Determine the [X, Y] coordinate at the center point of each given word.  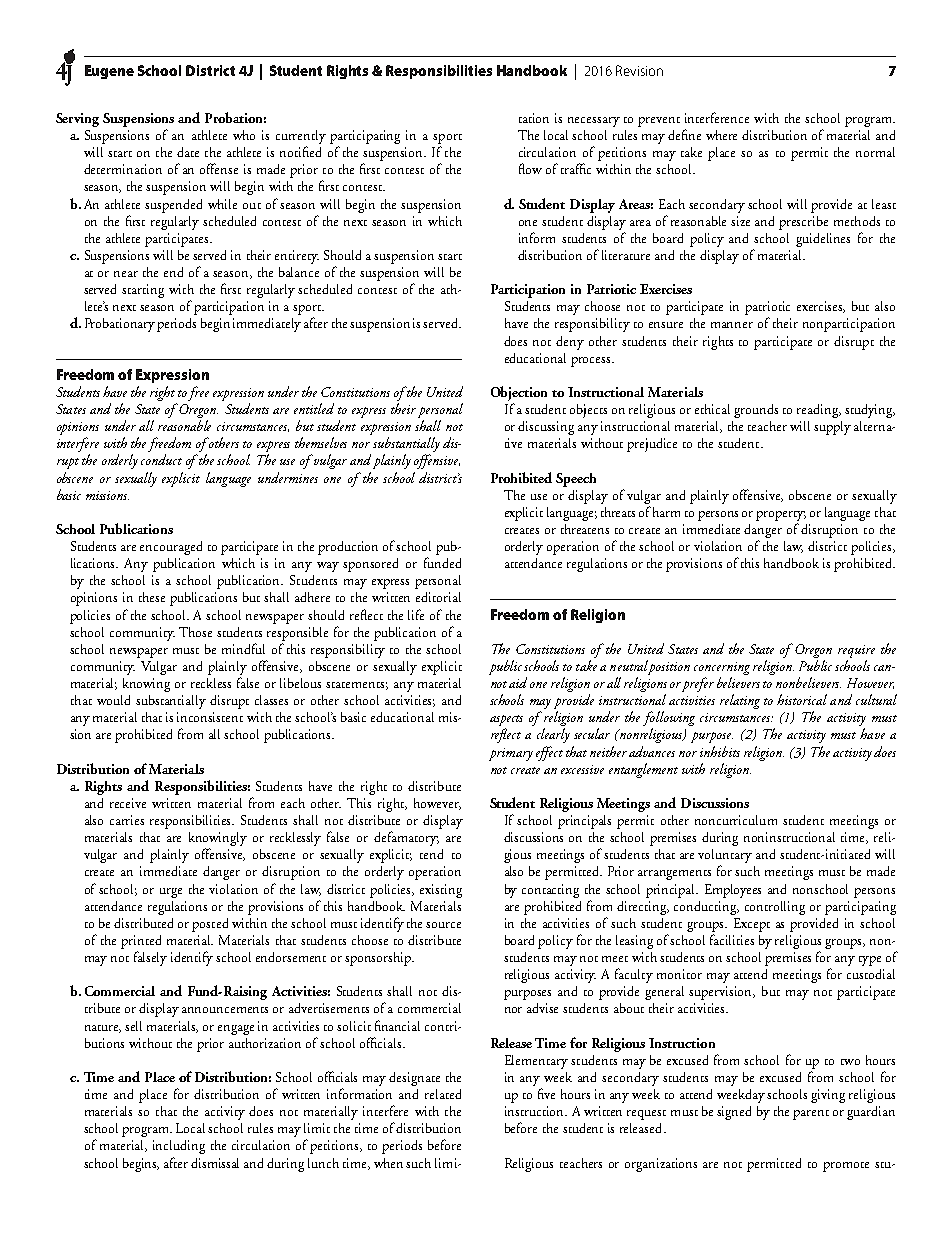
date [188, 152]
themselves [321, 442]
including [179, 1147]
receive [128, 803]
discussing [546, 428]
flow [530, 168]
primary [511, 754]
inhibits [720, 751]
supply [832, 428]
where [721, 135]
